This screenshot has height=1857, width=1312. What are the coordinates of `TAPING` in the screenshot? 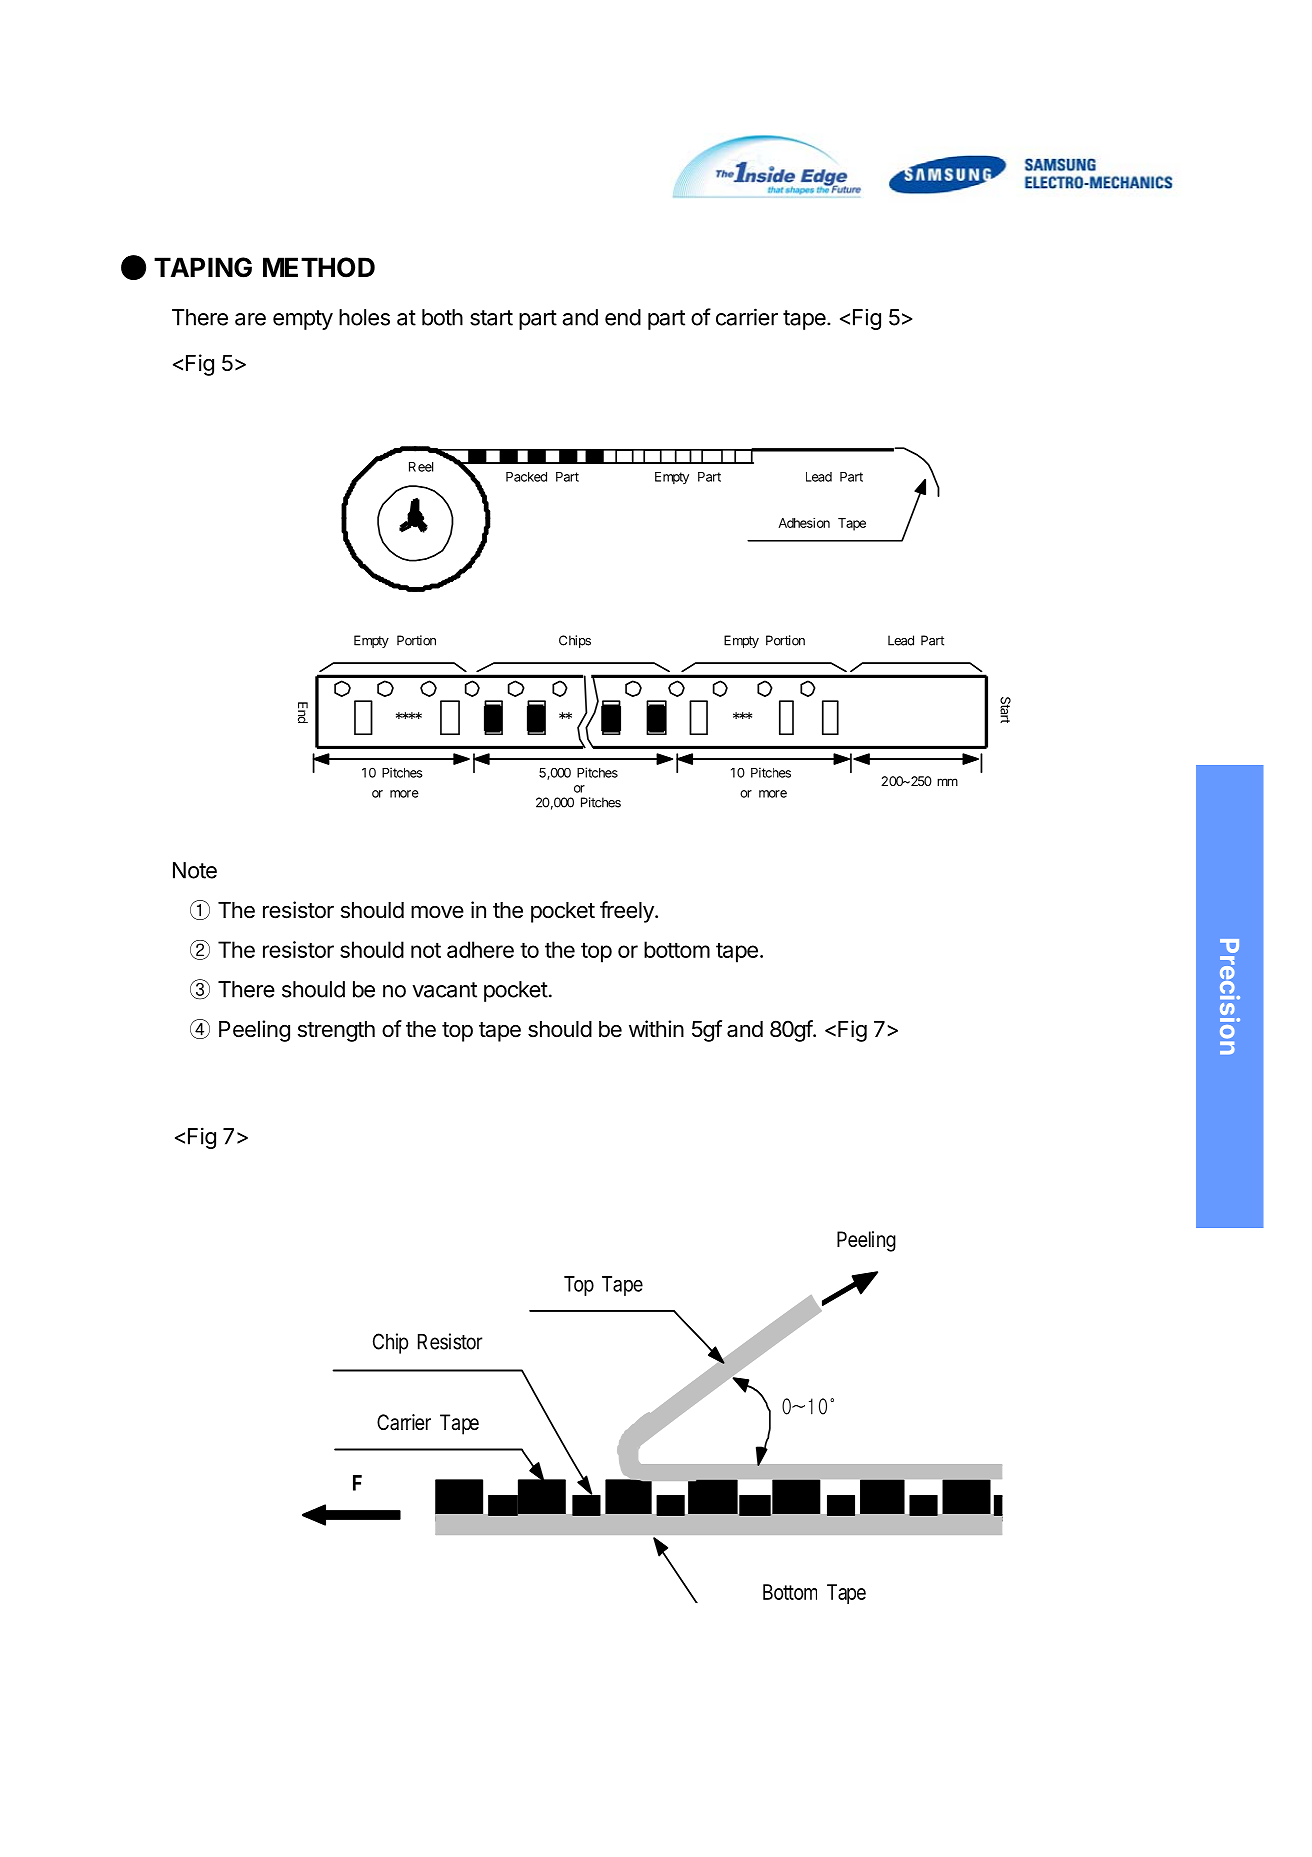 It's located at (203, 267).
